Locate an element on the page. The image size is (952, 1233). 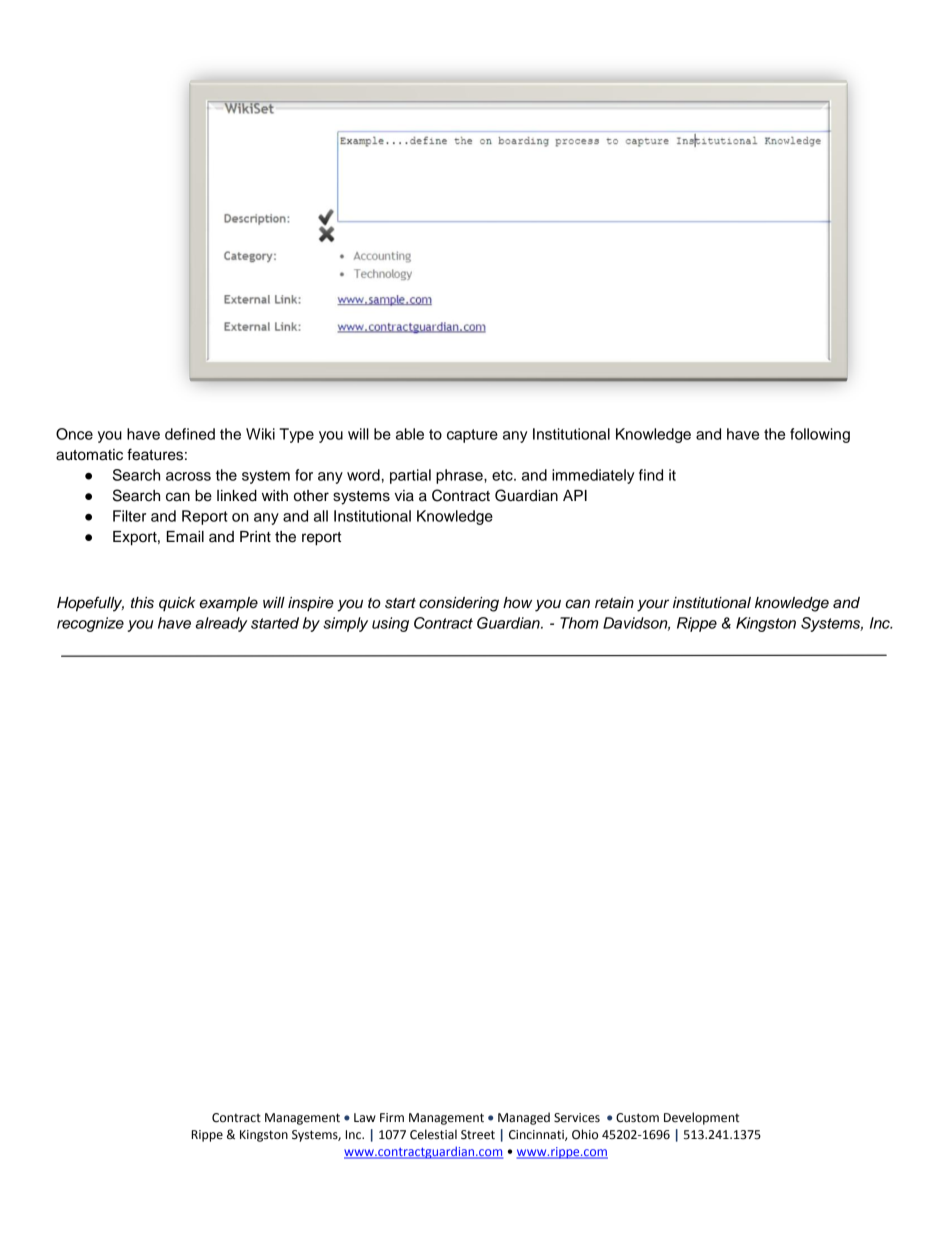
Custom is located at coordinates (637, 1118).
